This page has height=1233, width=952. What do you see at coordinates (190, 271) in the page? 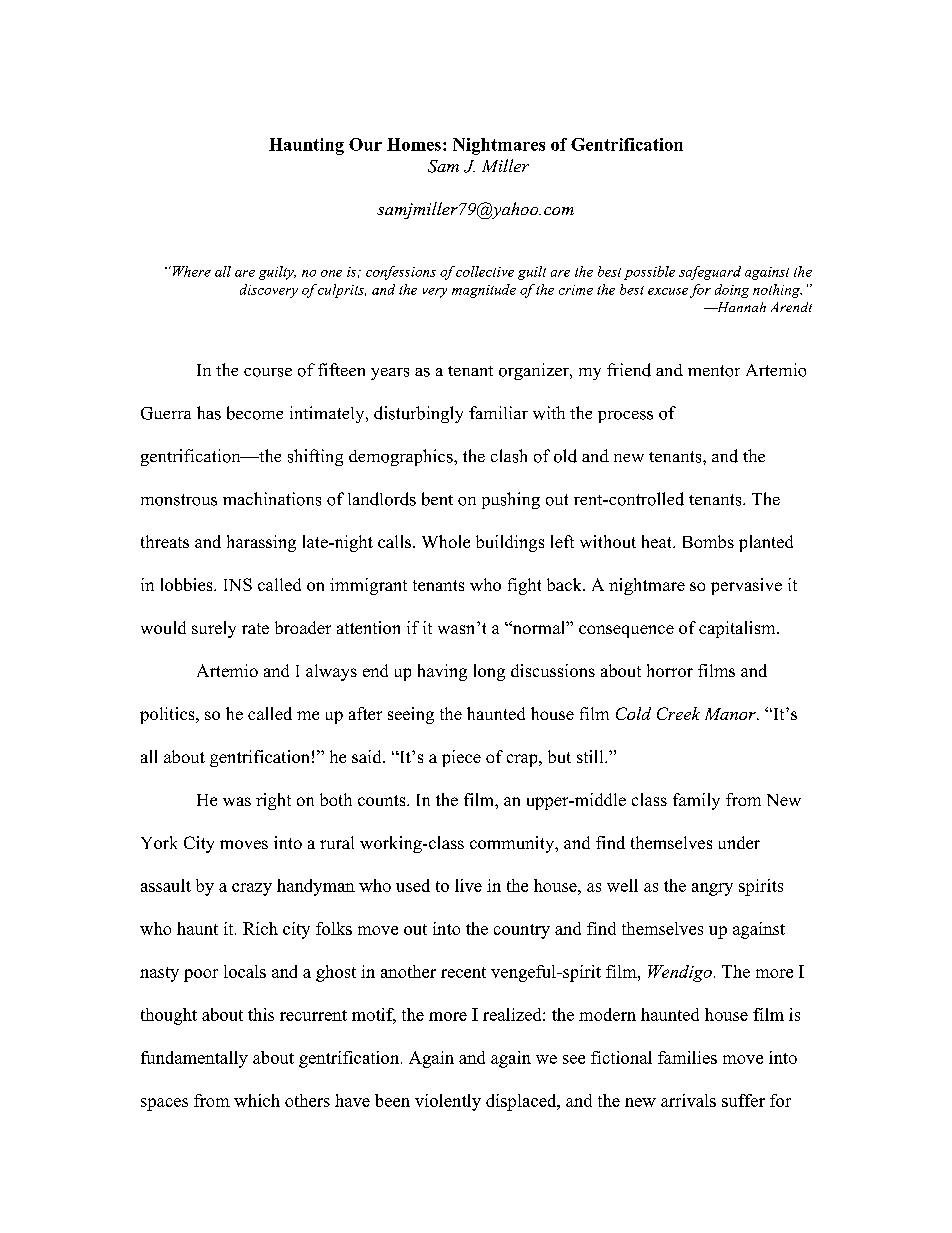
I see `Where` at bounding box center [190, 271].
